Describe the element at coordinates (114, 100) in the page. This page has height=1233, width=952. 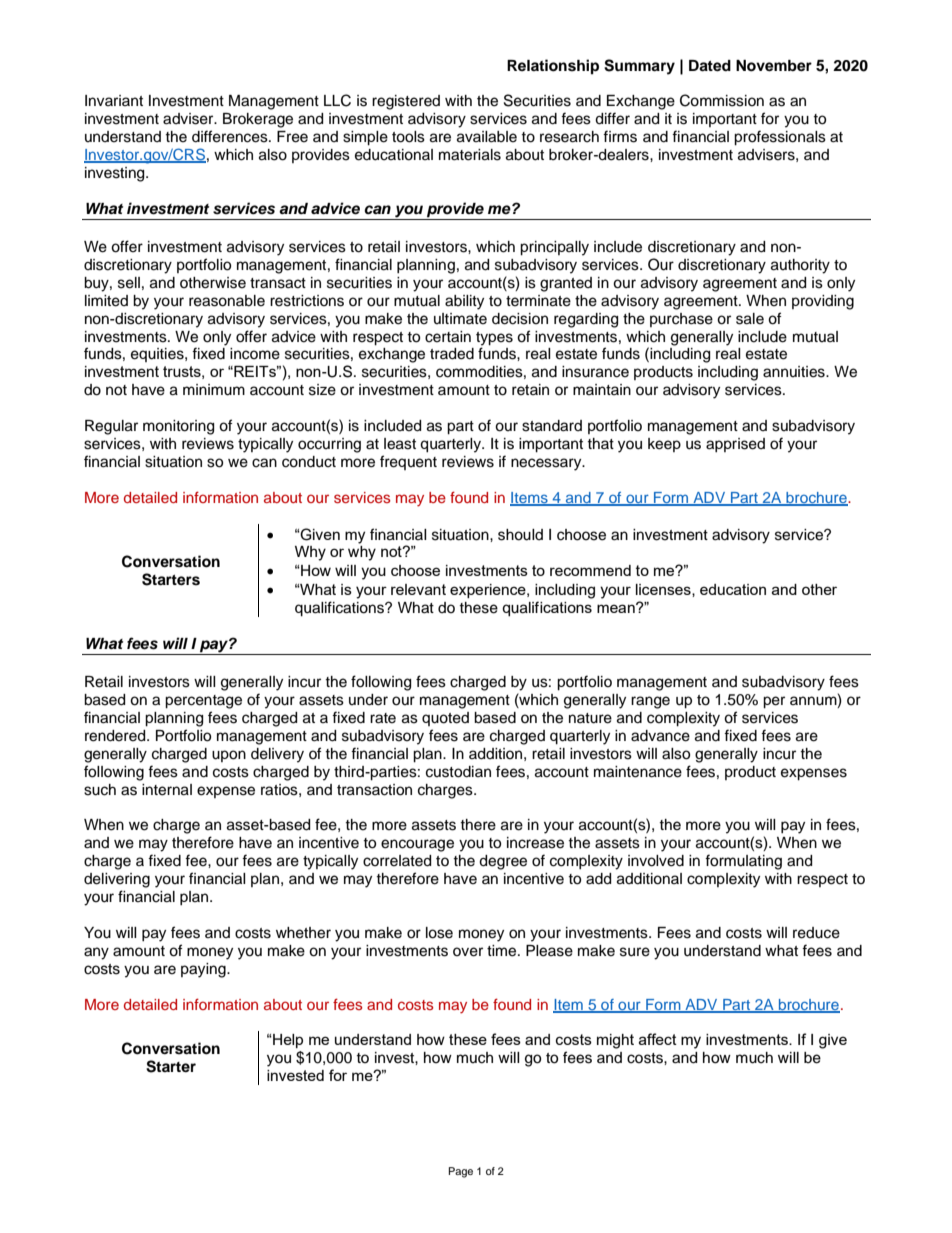
I see `Invariant` at that location.
